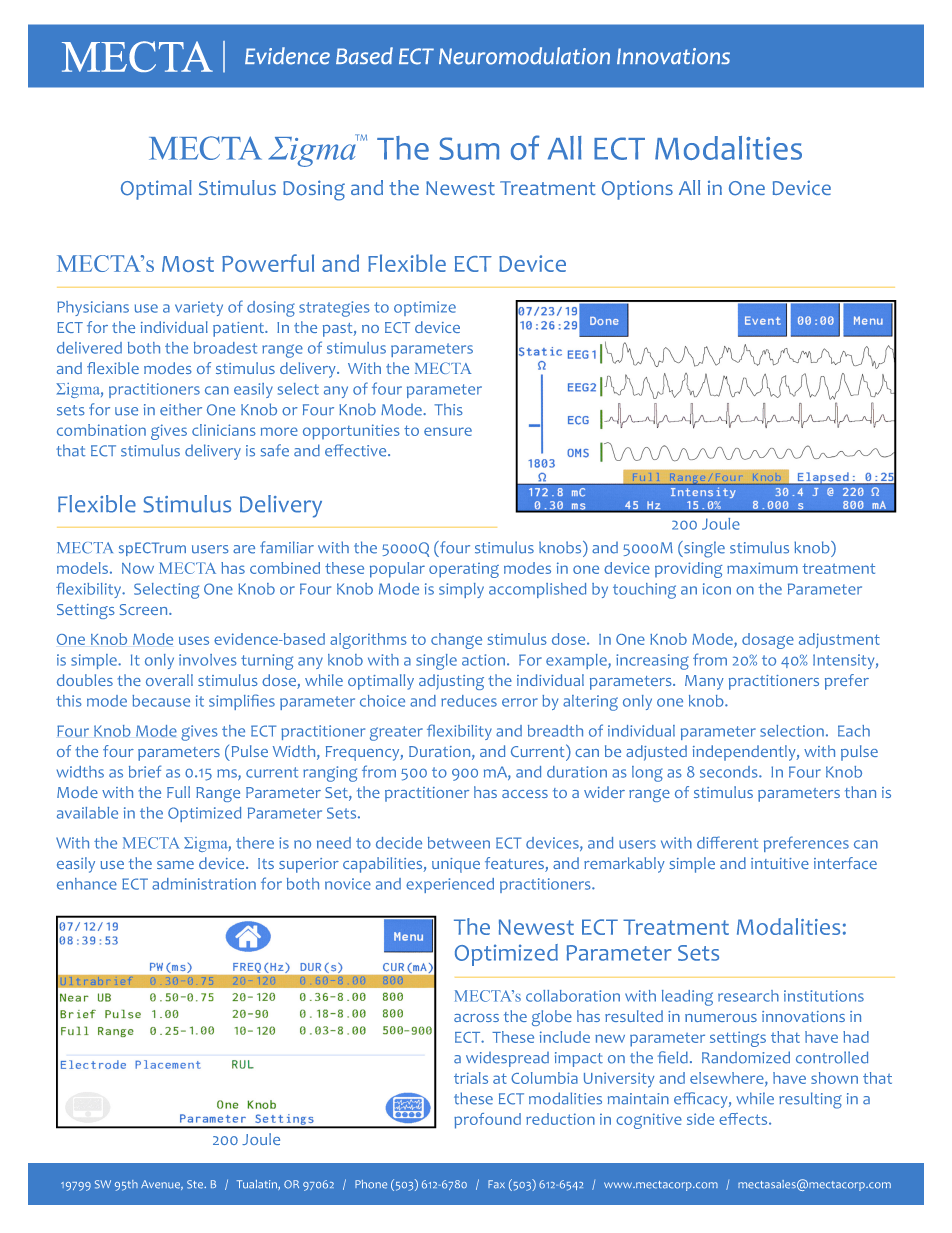 The height and width of the page is (1233, 952). What do you see at coordinates (469, 148) in the page?
I see `Sum` at bounding box center [469, 148].
